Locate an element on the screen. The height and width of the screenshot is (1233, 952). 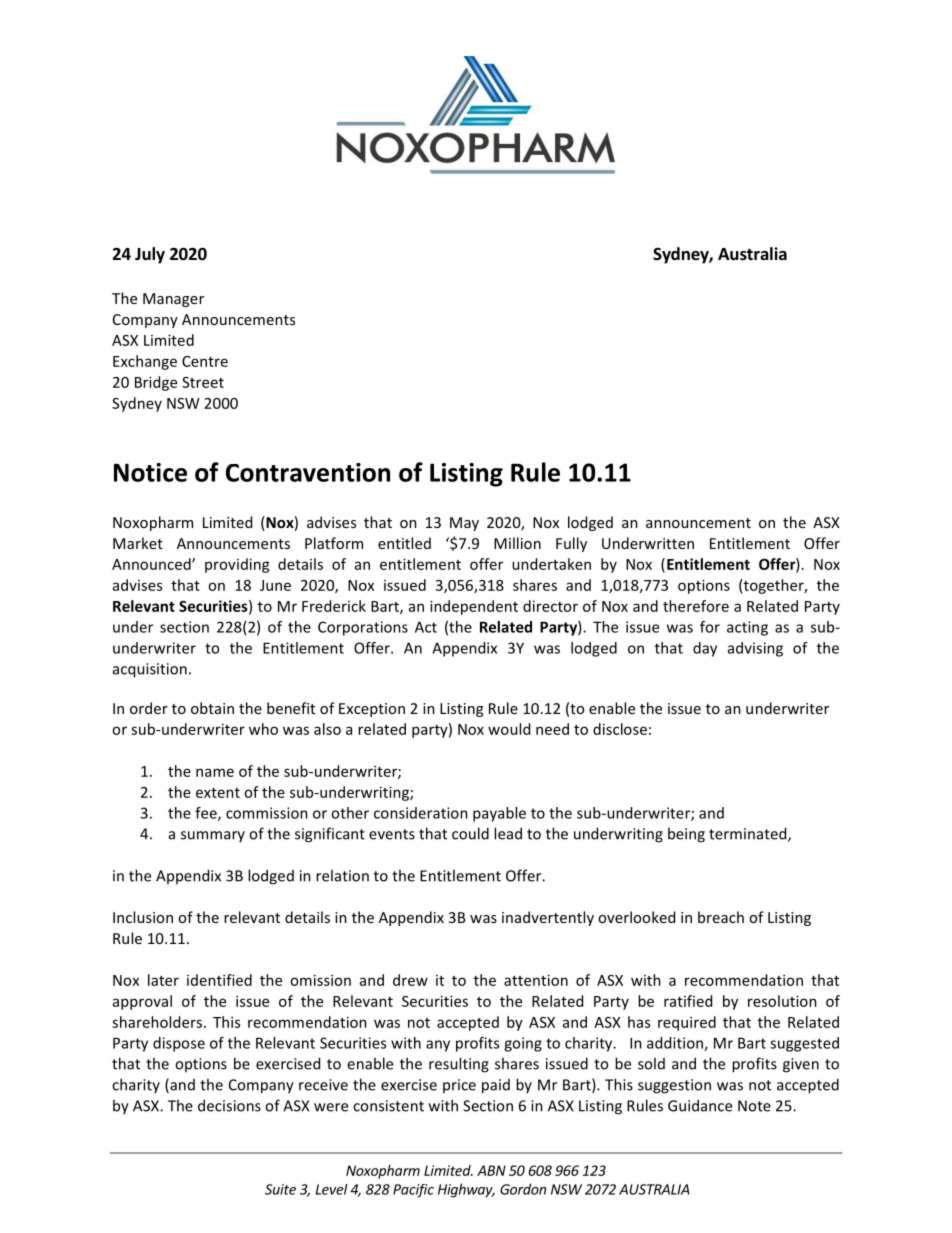
disclose is located at coordinates (620, 729).
